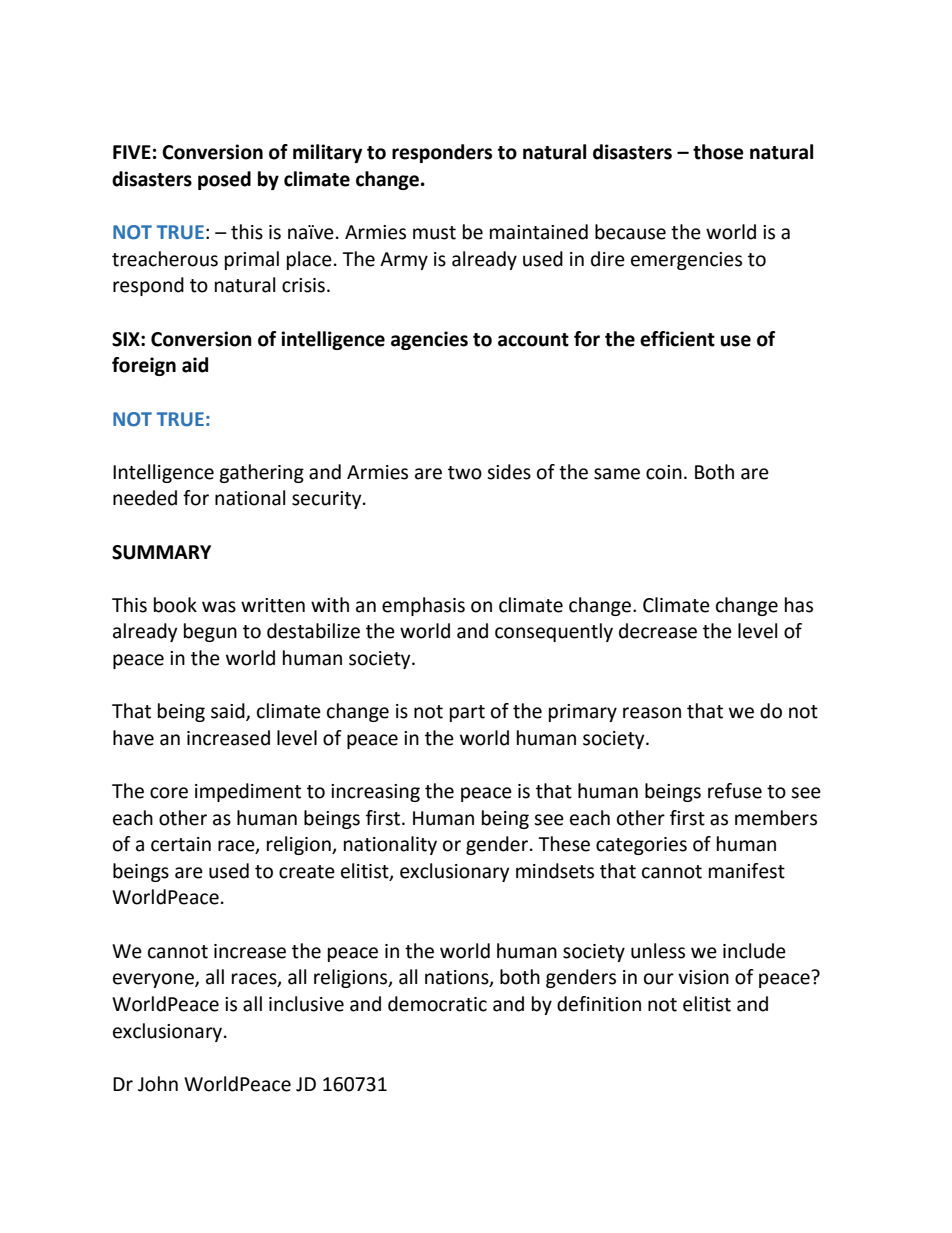  I want to click on part, so click(467, 713).
